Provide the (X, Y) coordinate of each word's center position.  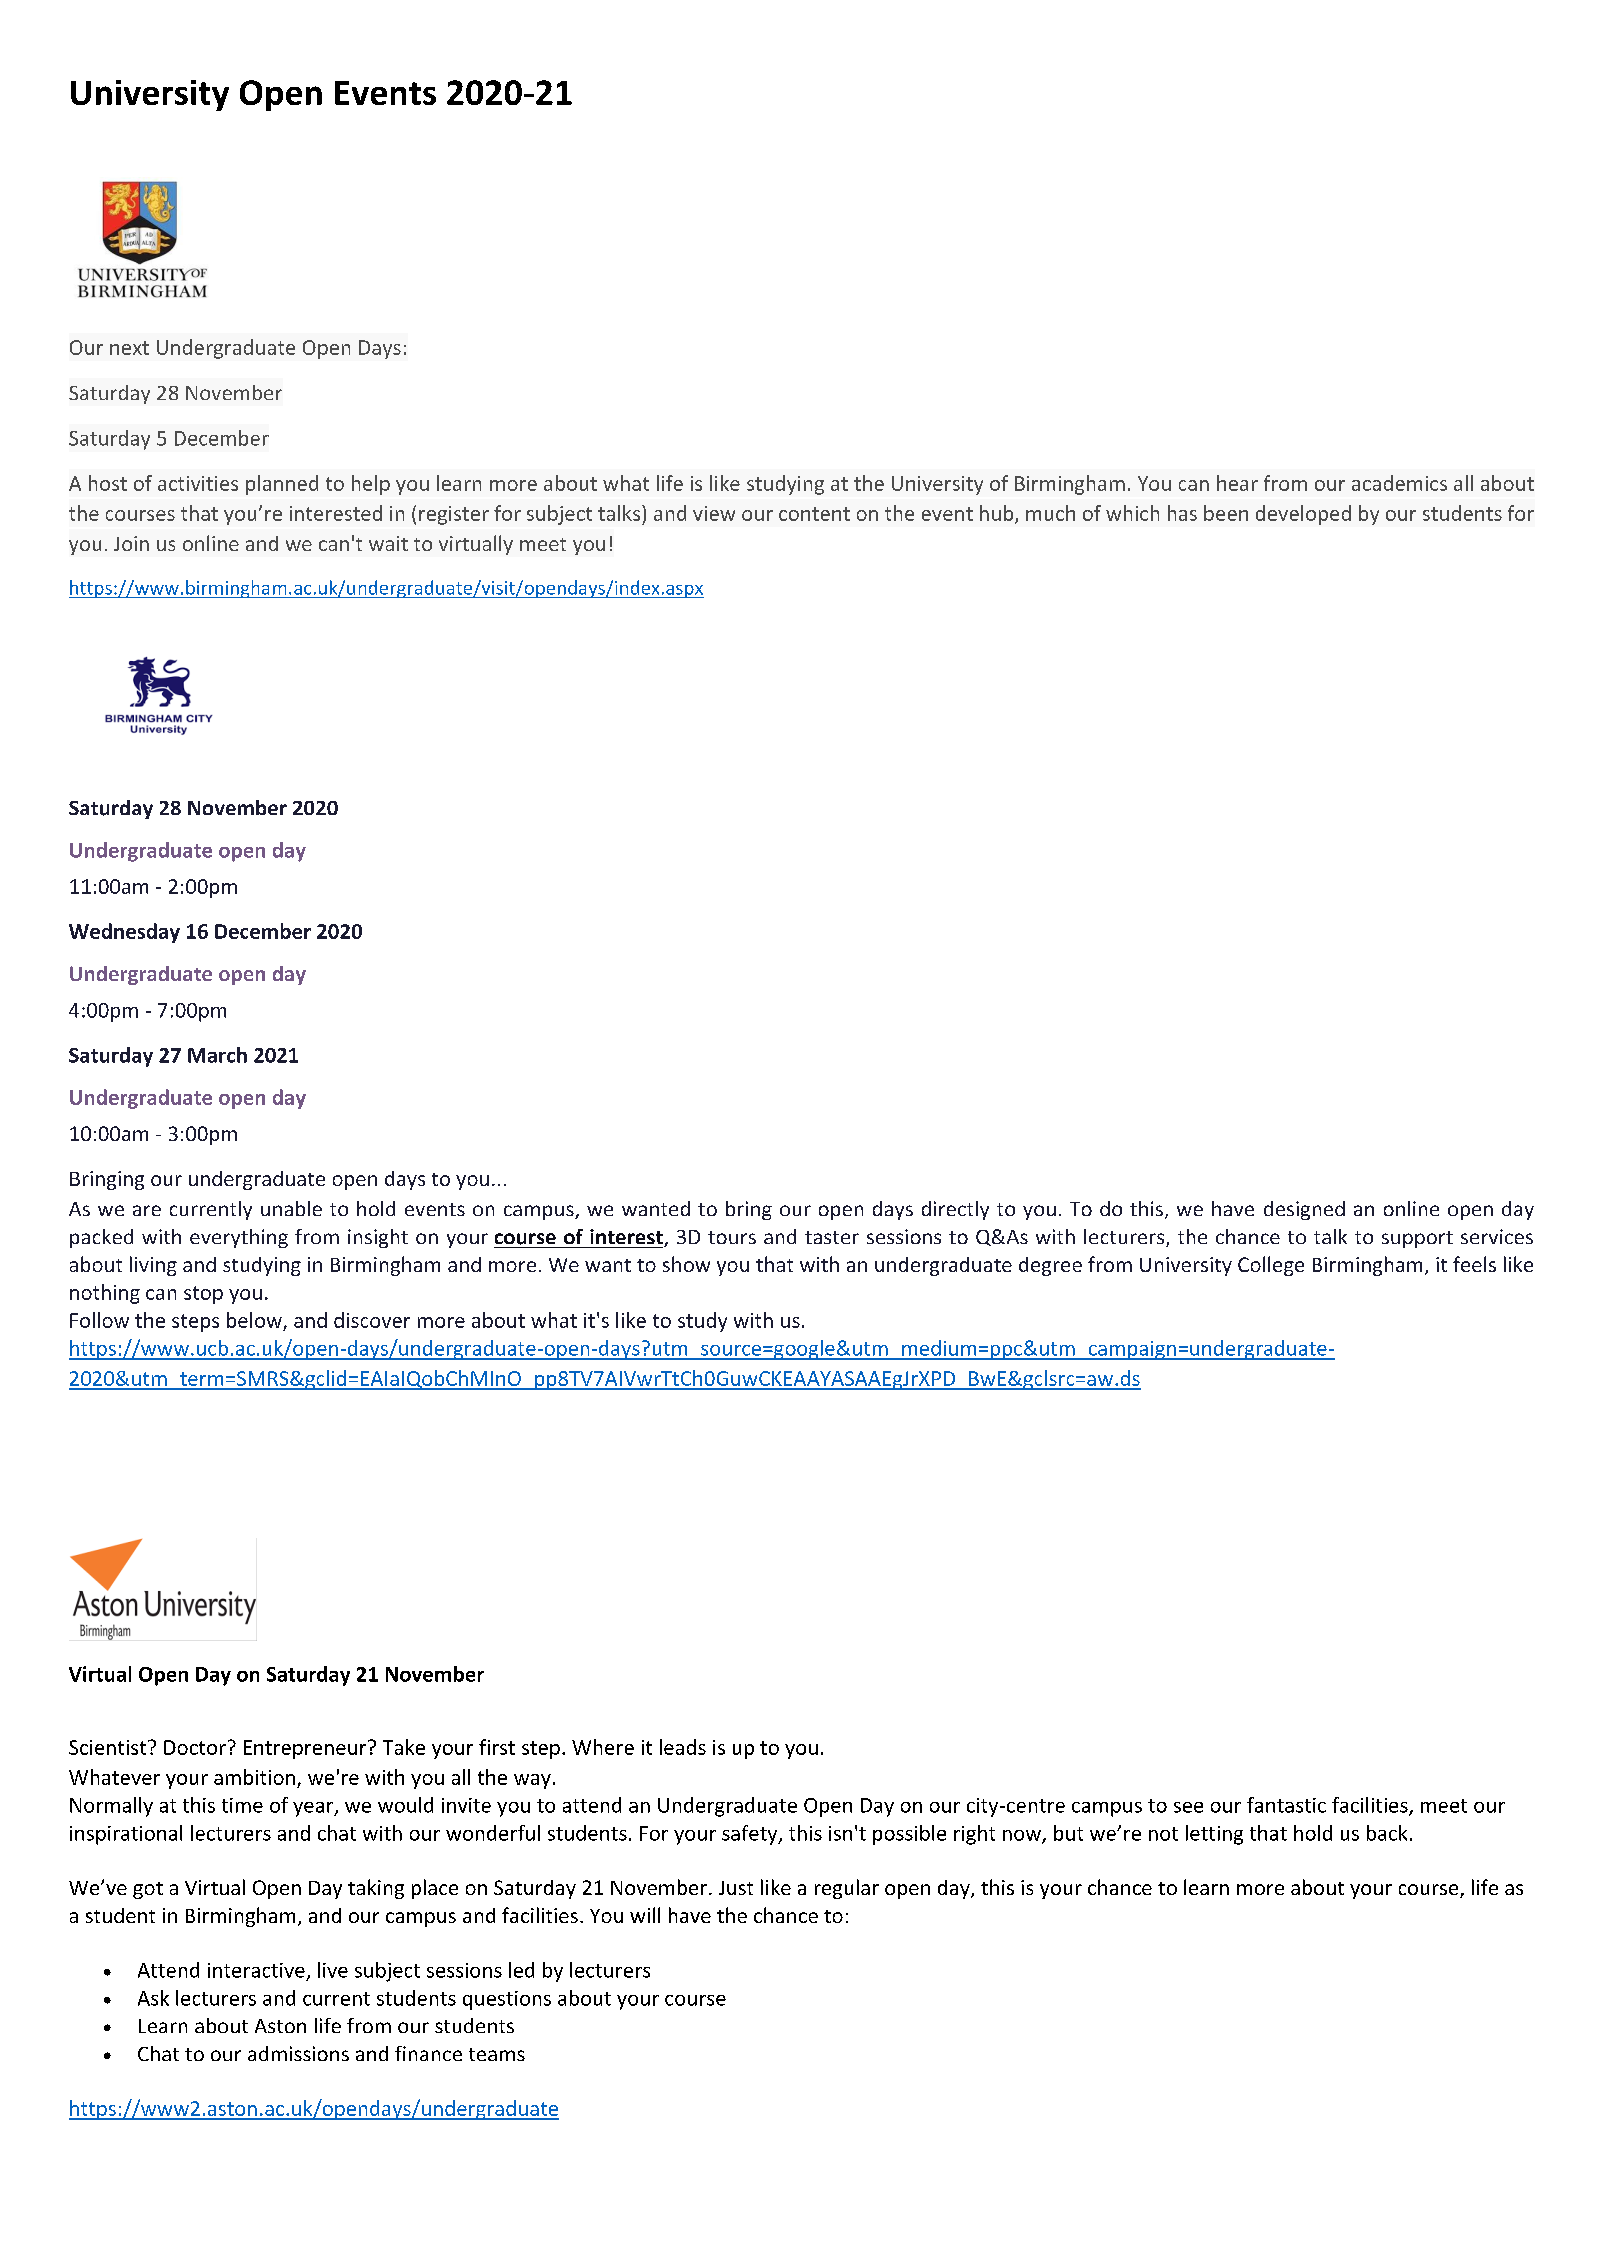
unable (291, 1208)
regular (847, 1889)
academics (1399, 483)
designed (1304, 1210)
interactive (256, 1970)
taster (832, 1237)
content (814, 514)
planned (282, 485)
